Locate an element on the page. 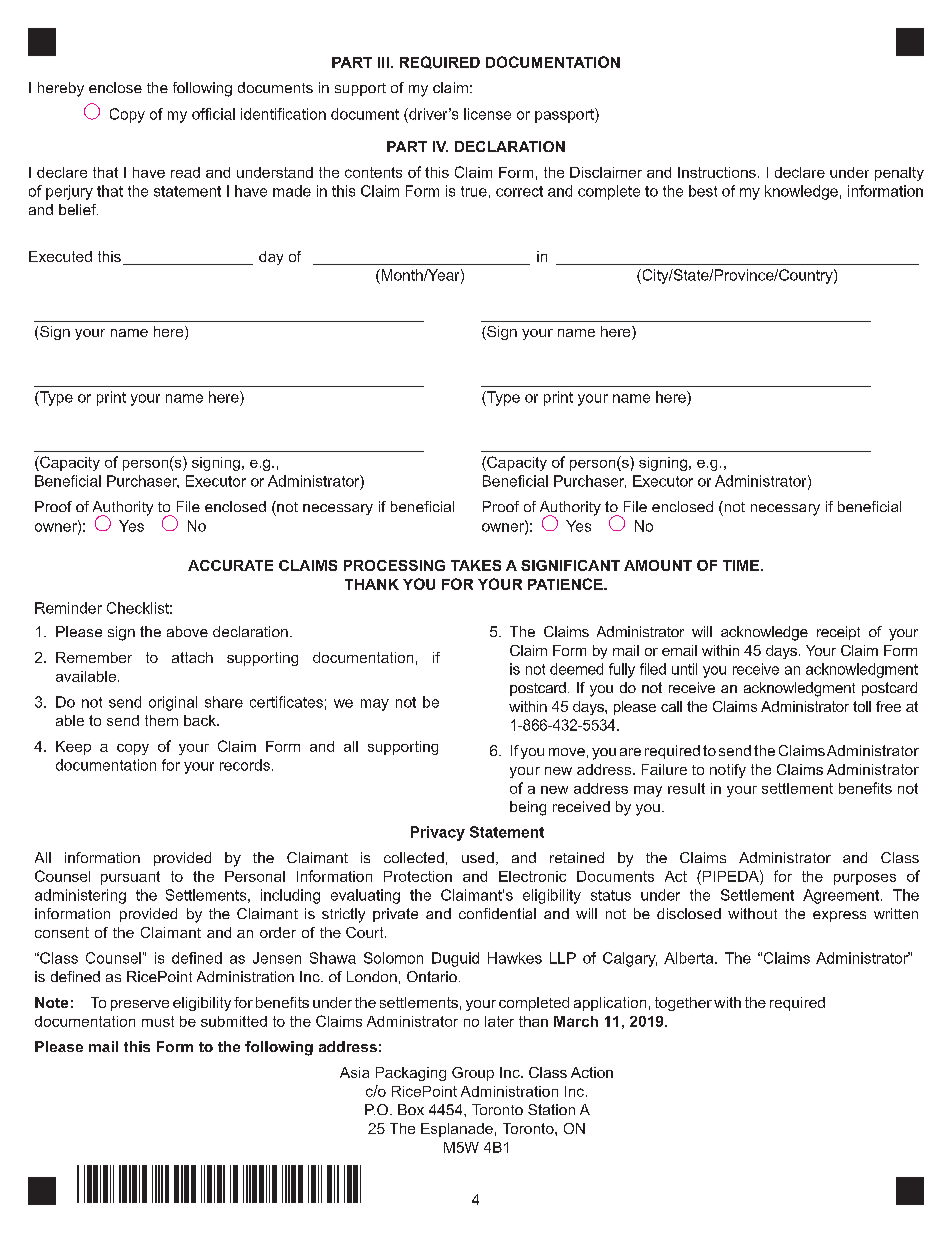 The width and height of the image is (952, 1233). Group is located at coordinates (473, 1074).
